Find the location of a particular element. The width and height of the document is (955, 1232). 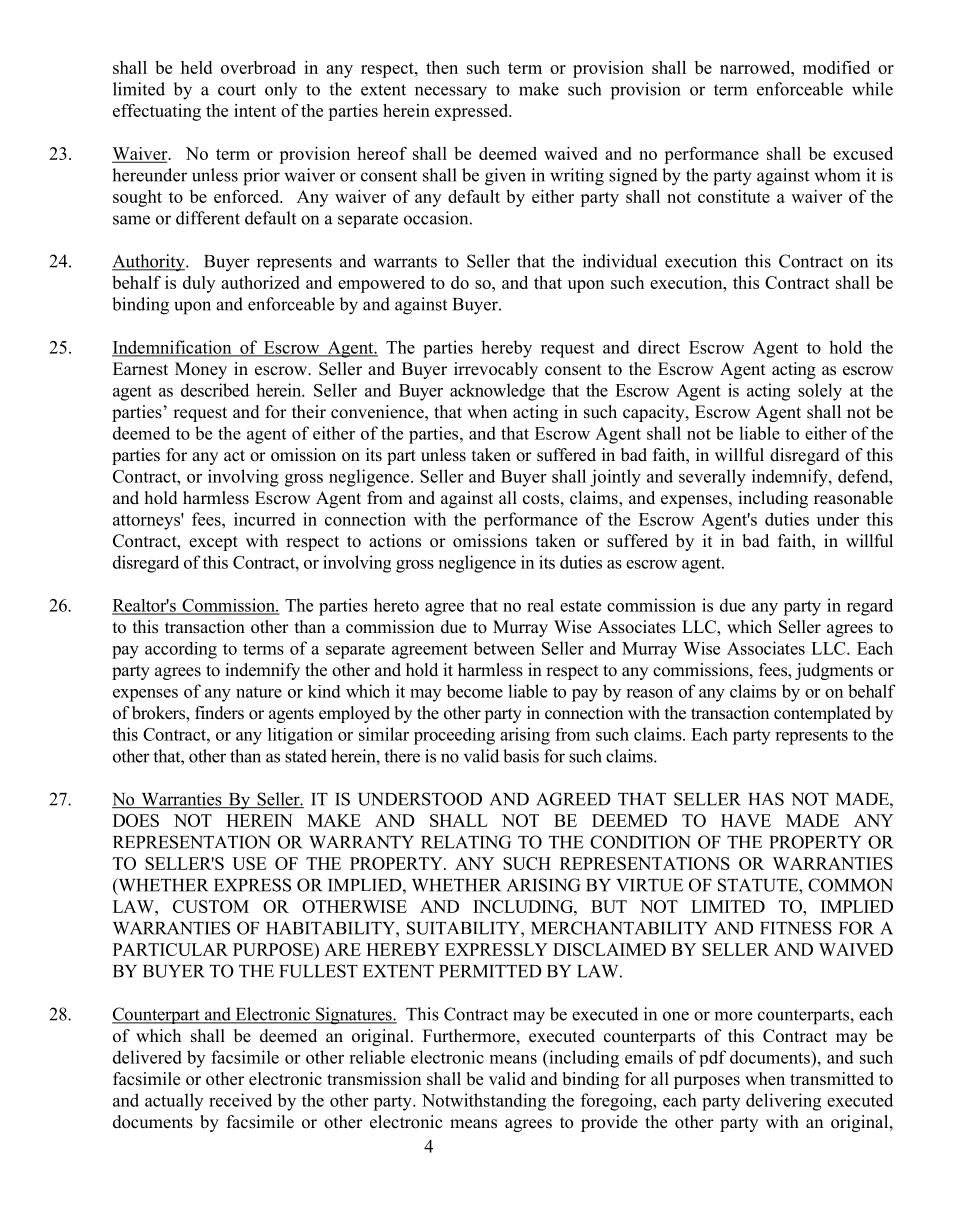

modified is located at coordinates (836, 67).
